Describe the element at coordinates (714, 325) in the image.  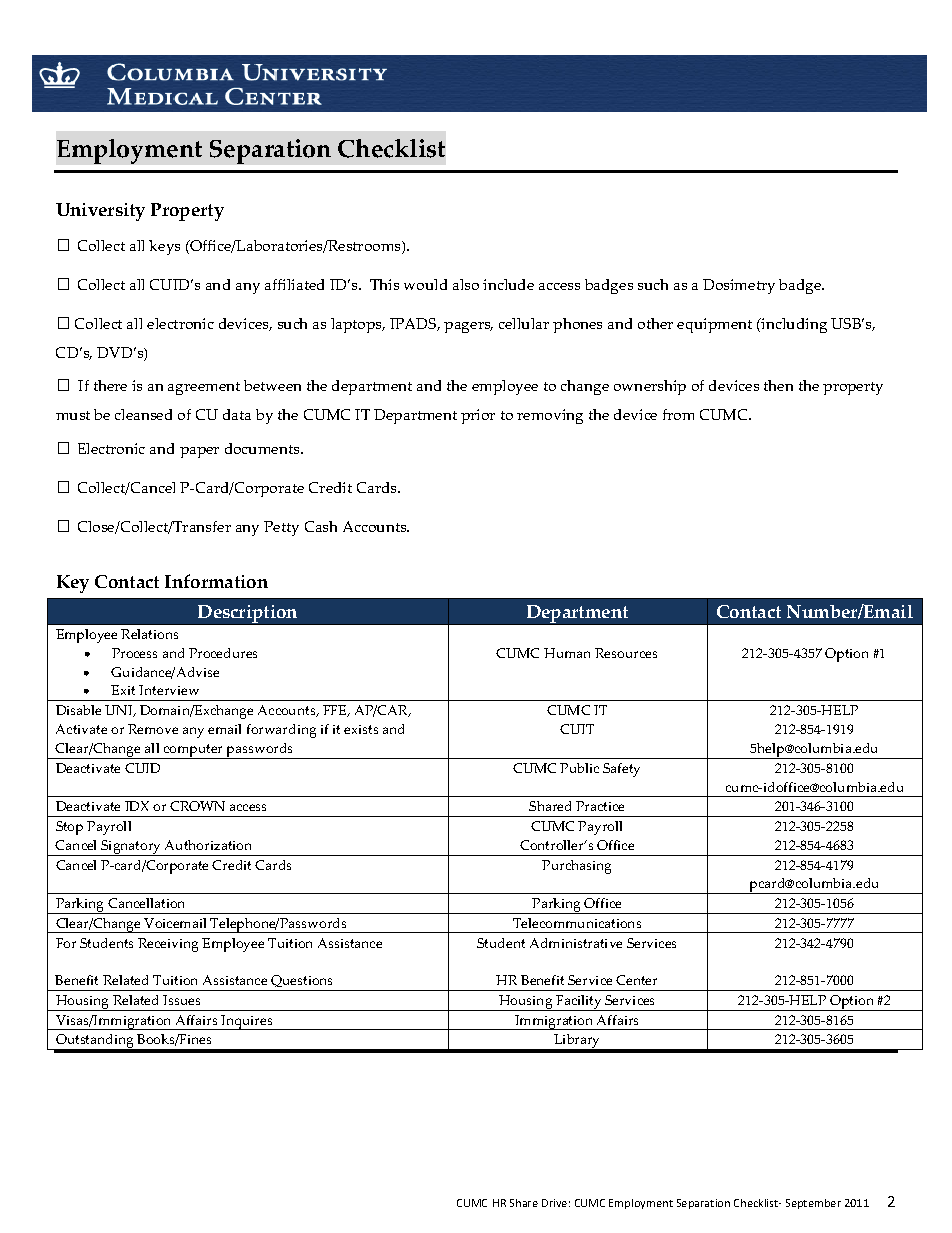
I see `equipment` at that location.
